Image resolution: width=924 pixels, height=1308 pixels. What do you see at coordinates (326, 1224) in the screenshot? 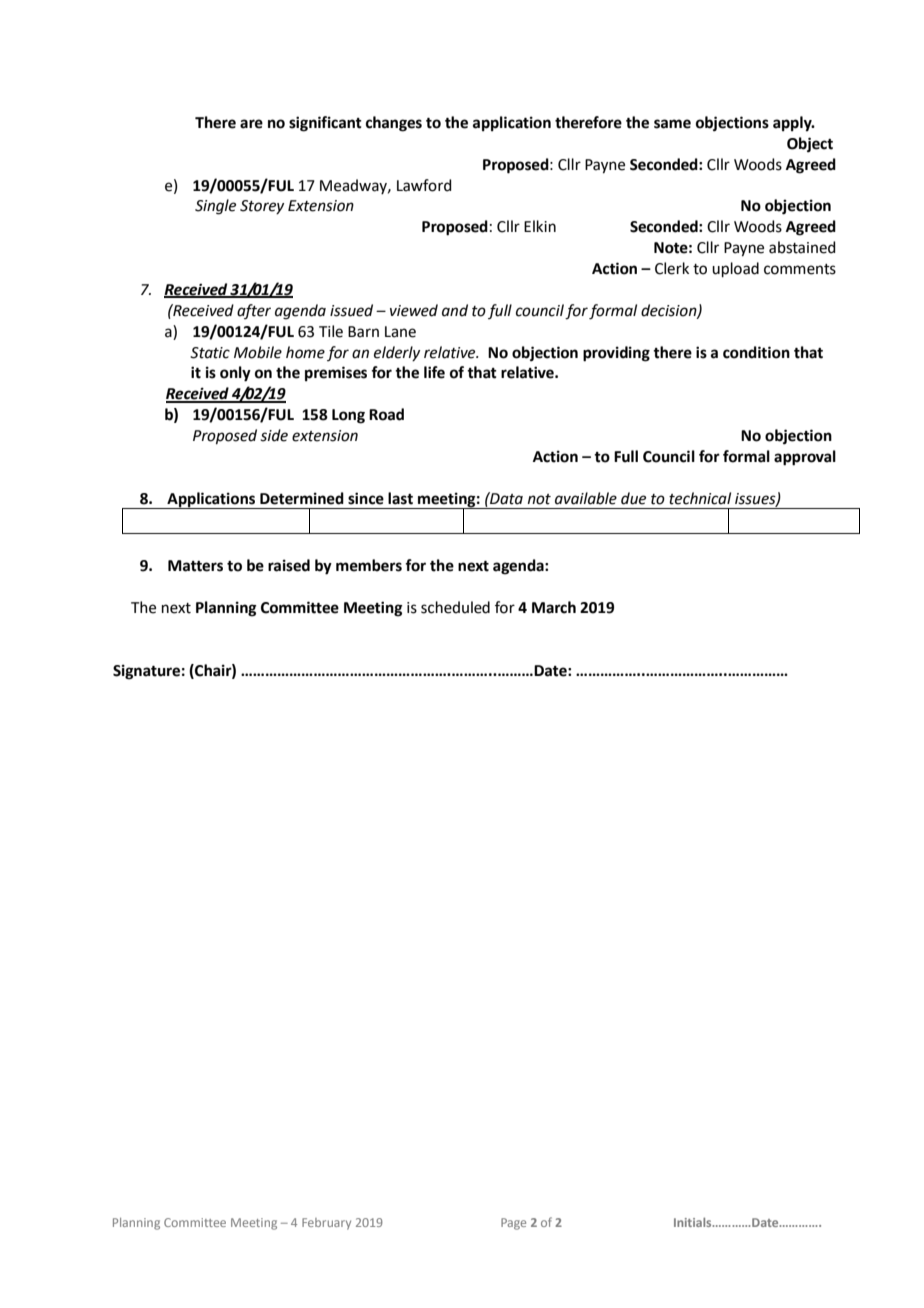
I see `February` at bounding box center [326, 1224].
